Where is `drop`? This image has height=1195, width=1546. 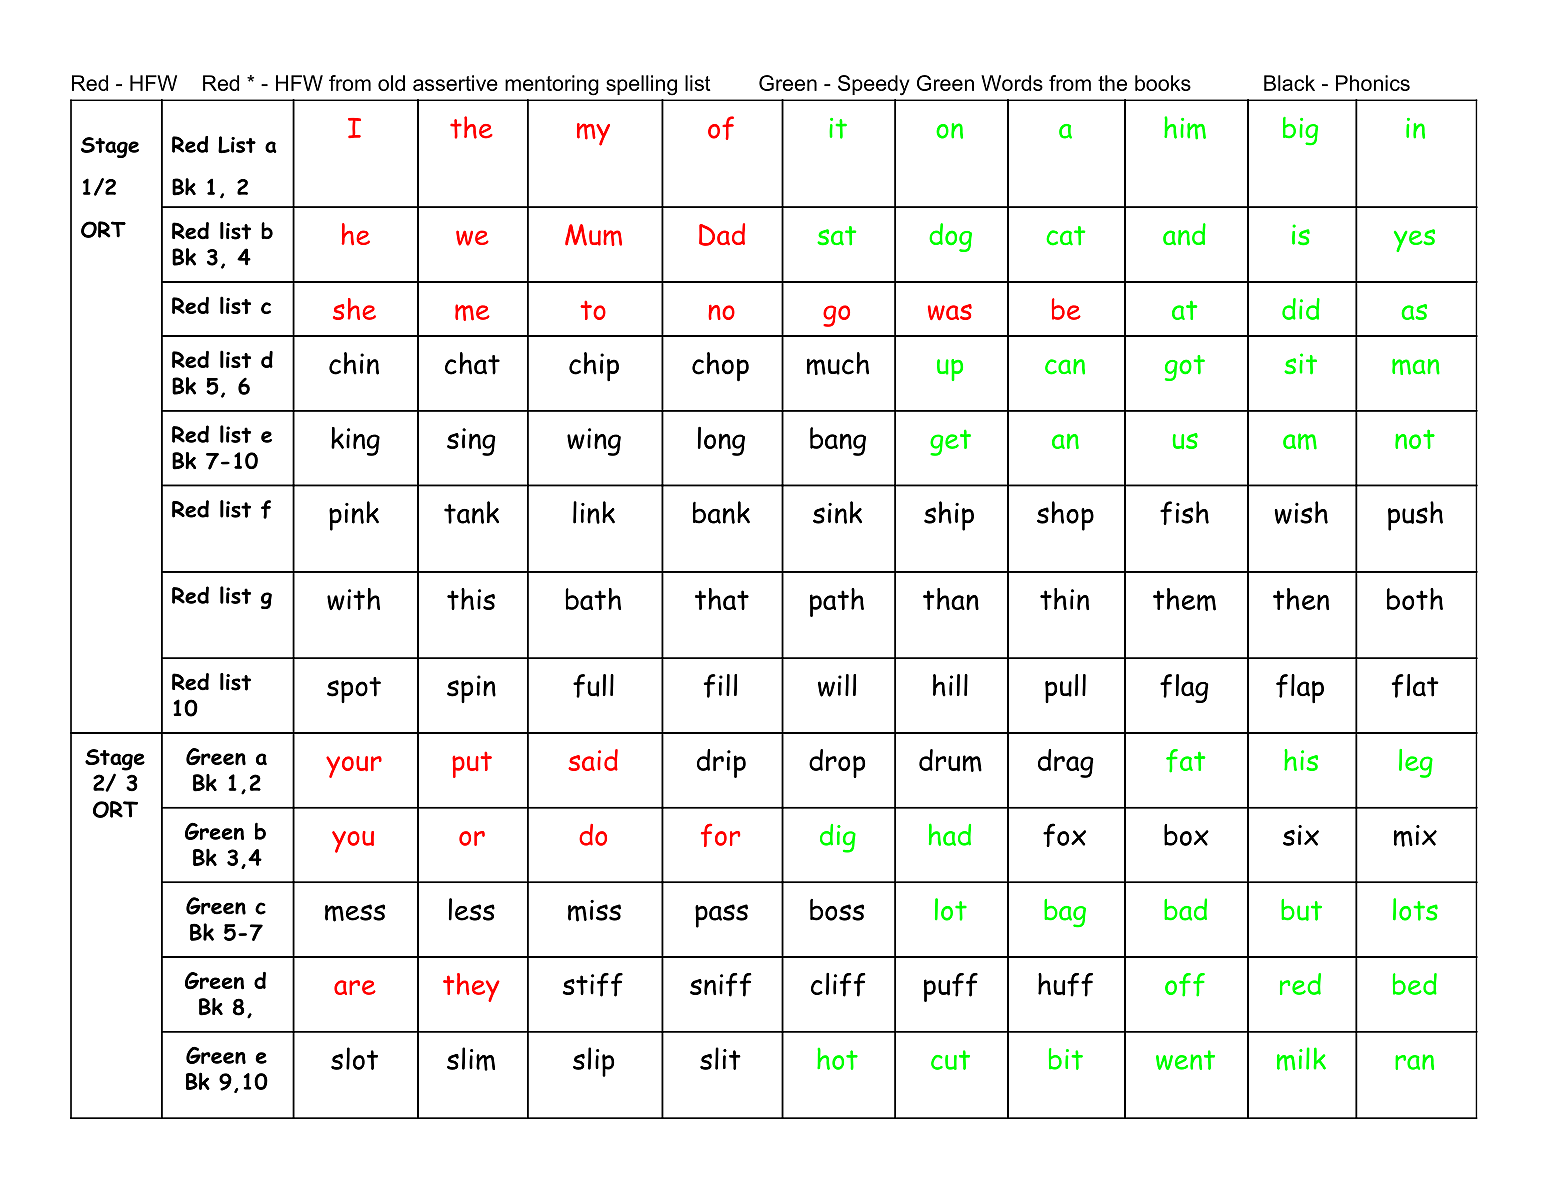 drop is located at coordinates (837, 763).
